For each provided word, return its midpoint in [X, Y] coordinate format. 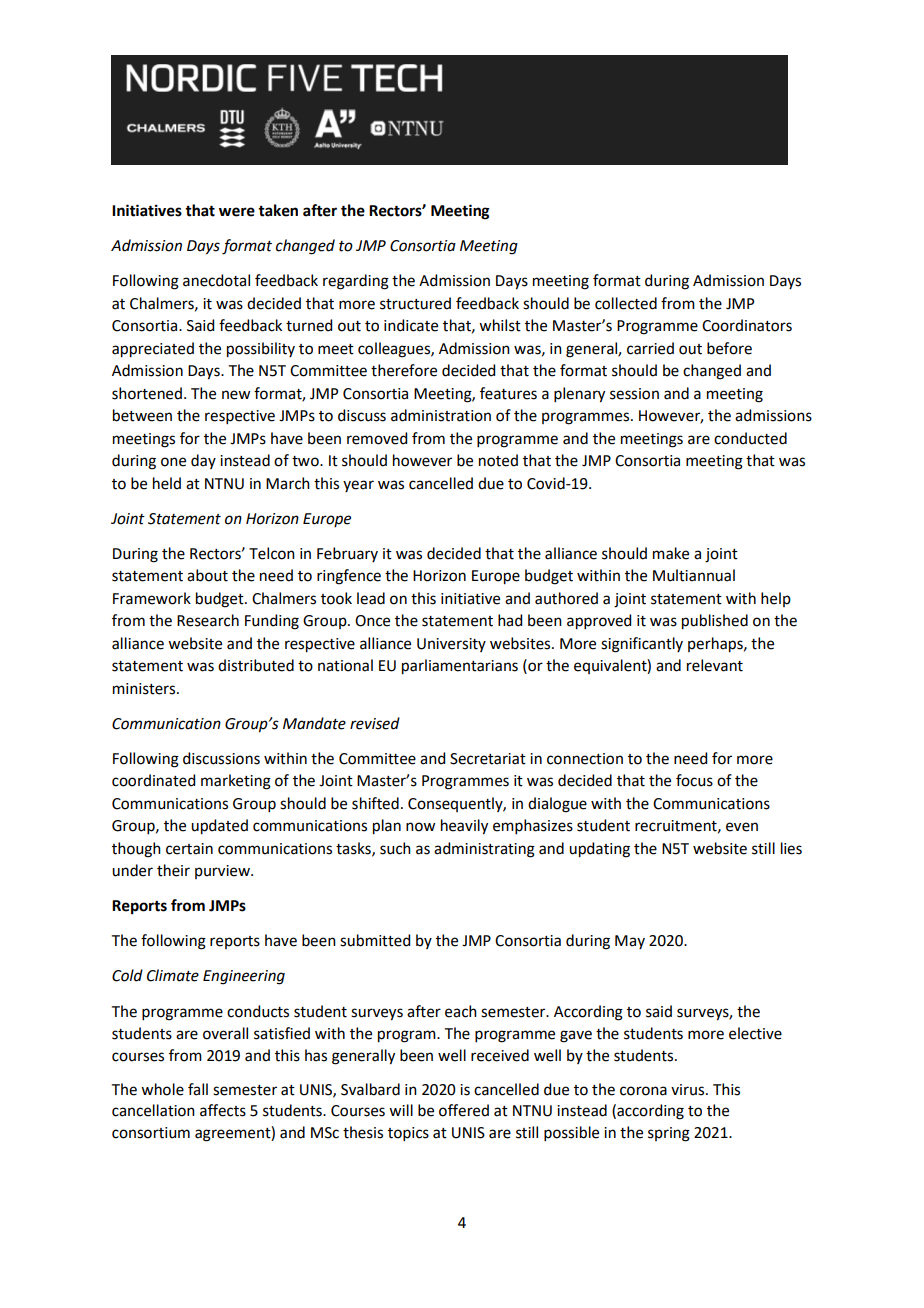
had [510, 620]
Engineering [244, 977]
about [207, 575]
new [236, 395]
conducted [750, 438]
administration [441, 415]
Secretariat [488, 759]
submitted [375, 940]
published [715, 622]
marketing [236, 782]
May [630, 942]
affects [223, 1110]
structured [415, 303]
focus [694, 780]
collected [626, 303]
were [237, 212]
